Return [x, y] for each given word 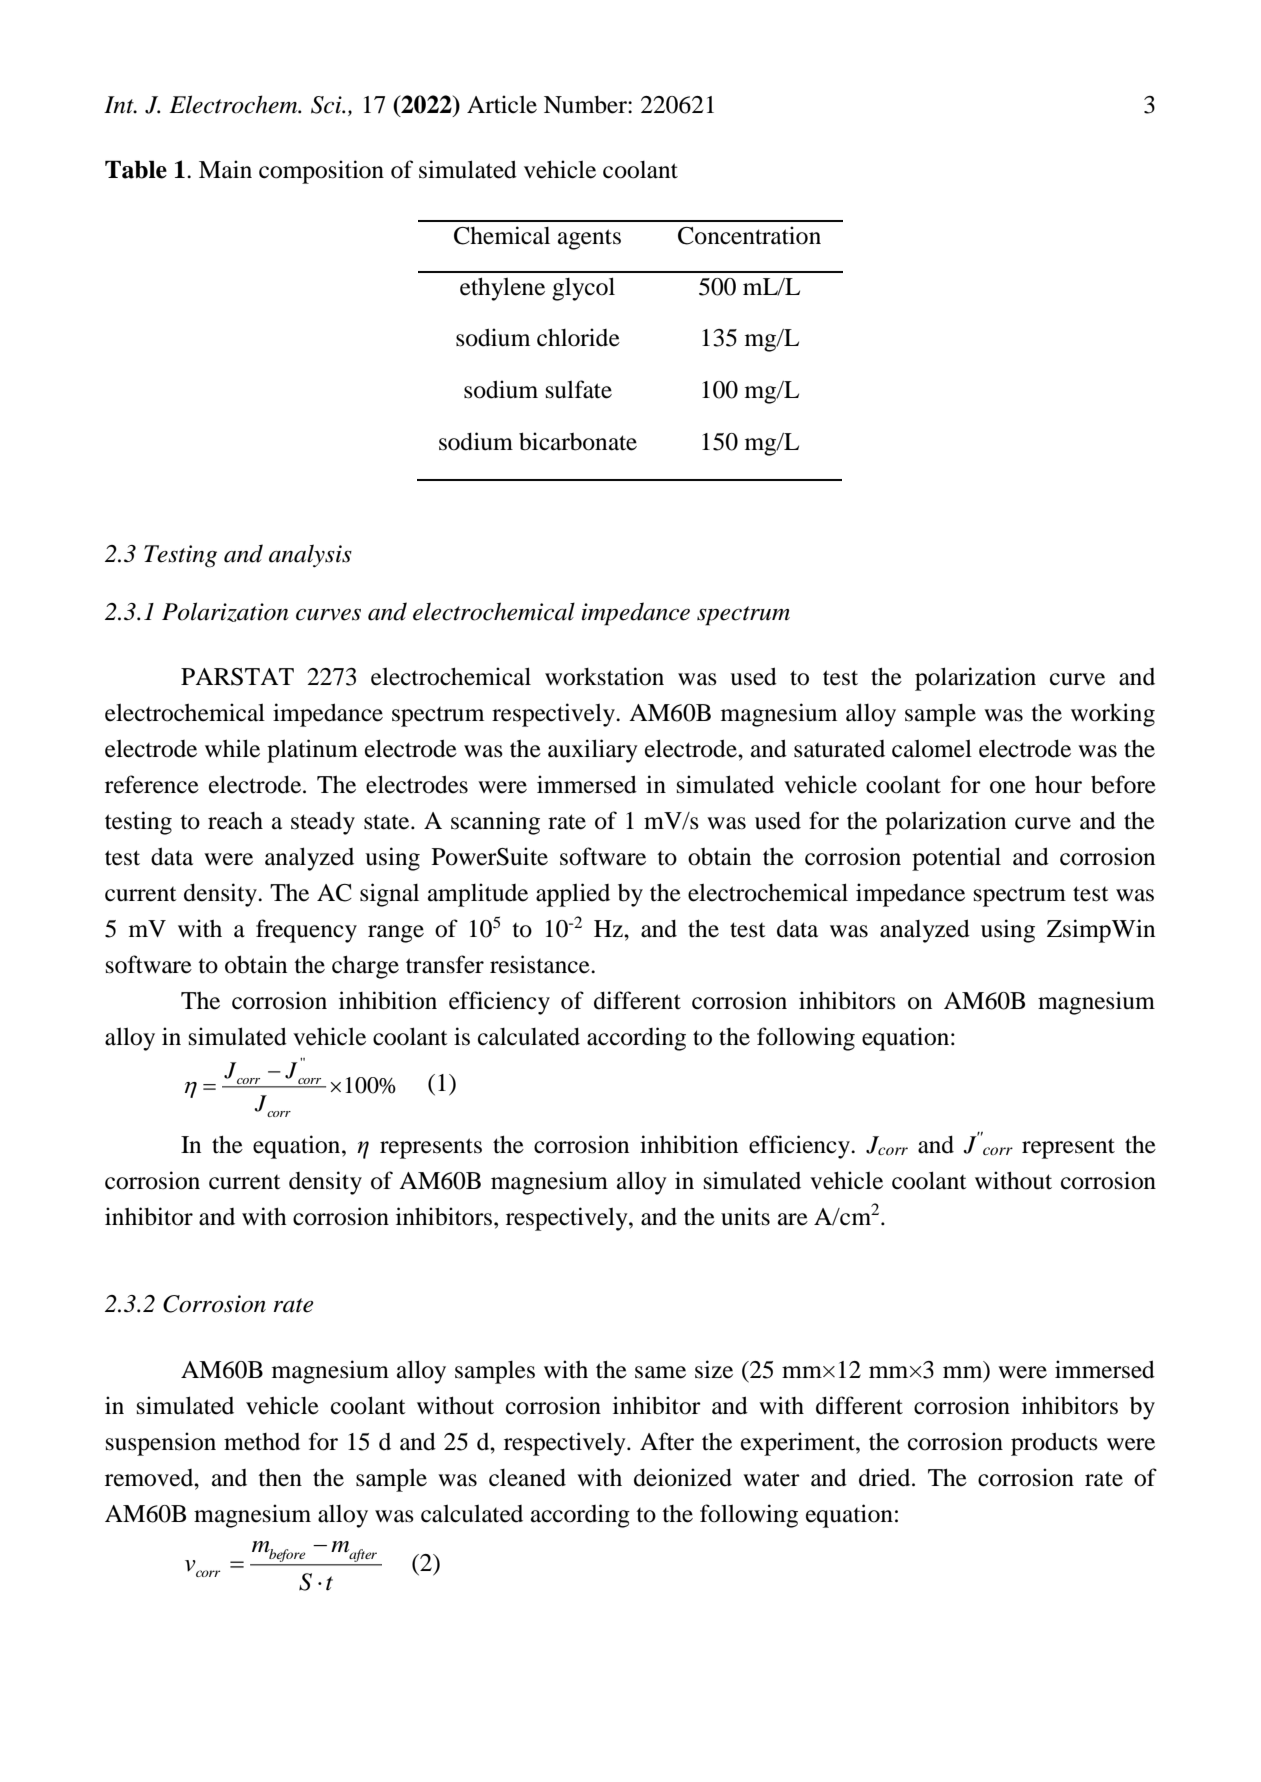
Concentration [749, 235]
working [1113, 715]
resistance [541, 964]
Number [586, 105]
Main [225, 169]
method [262, 1442]
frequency [306, 931]
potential [956, 859]
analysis [310, 555]
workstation [604, 676]
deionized [683, 1477]
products [1054, 1444]
